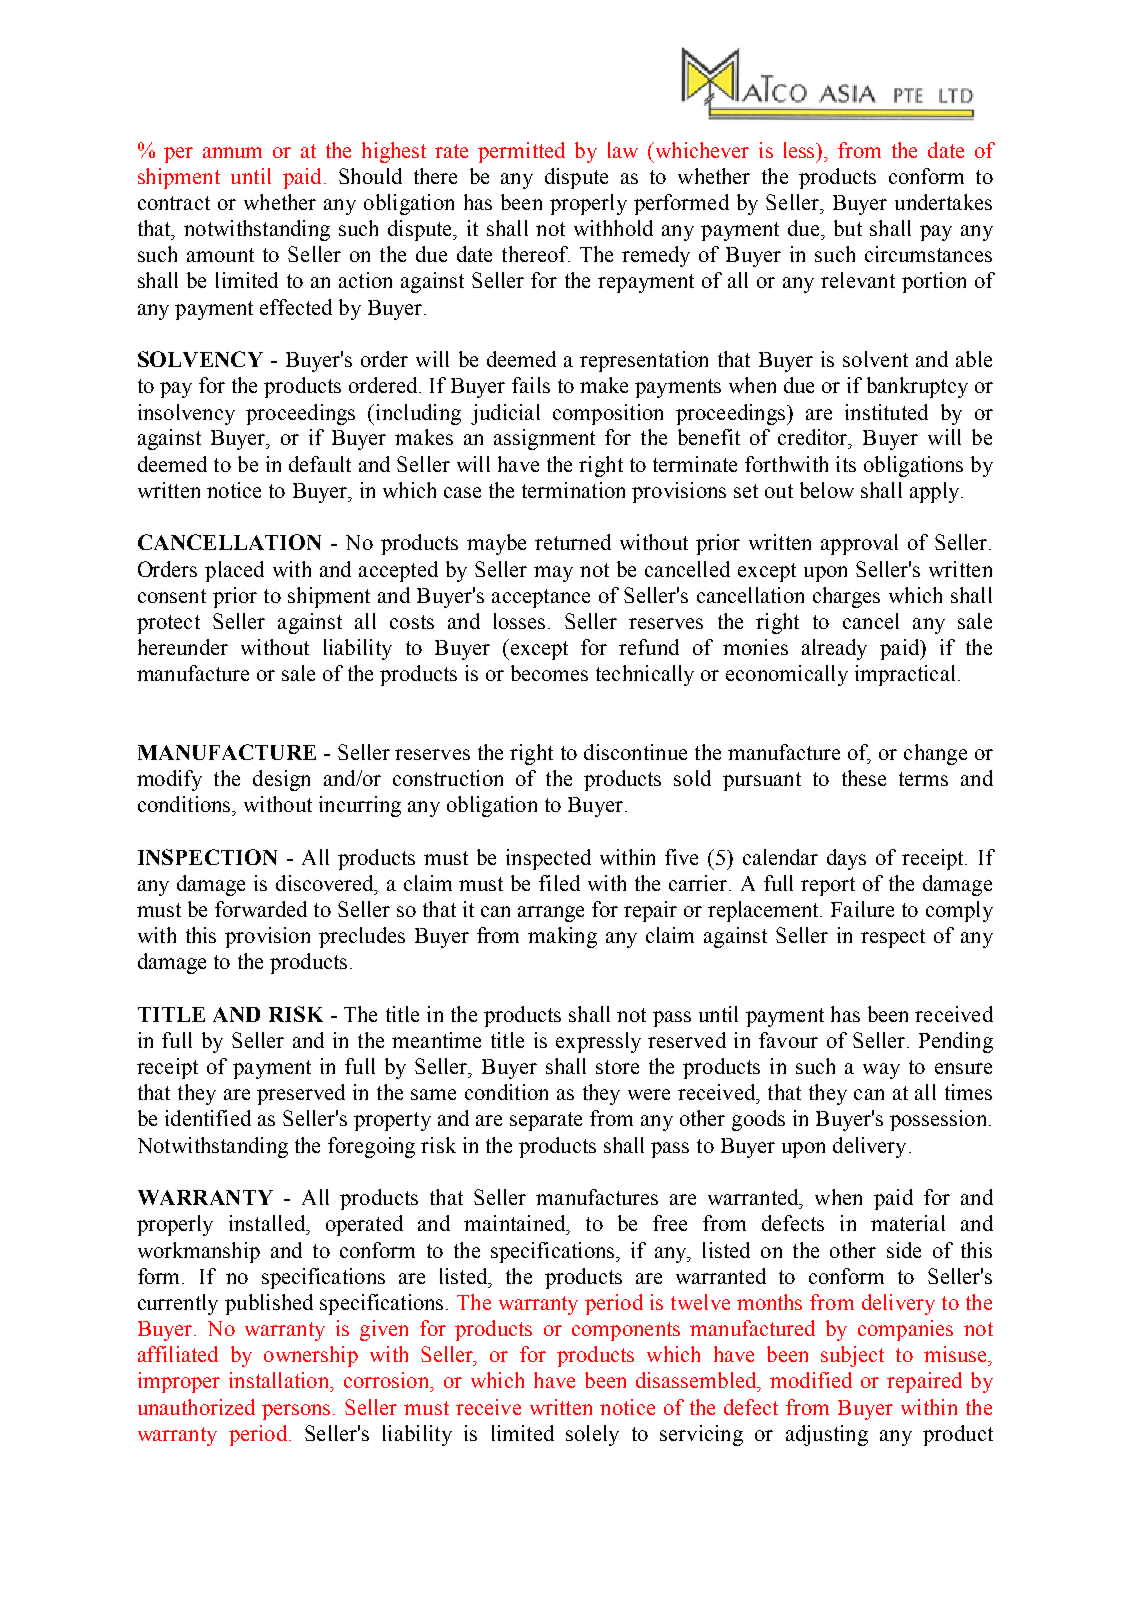  What do you see at coordinates (280, 1380) in the screenshot?
I see `installation` at bounding box center [280, 1380].
